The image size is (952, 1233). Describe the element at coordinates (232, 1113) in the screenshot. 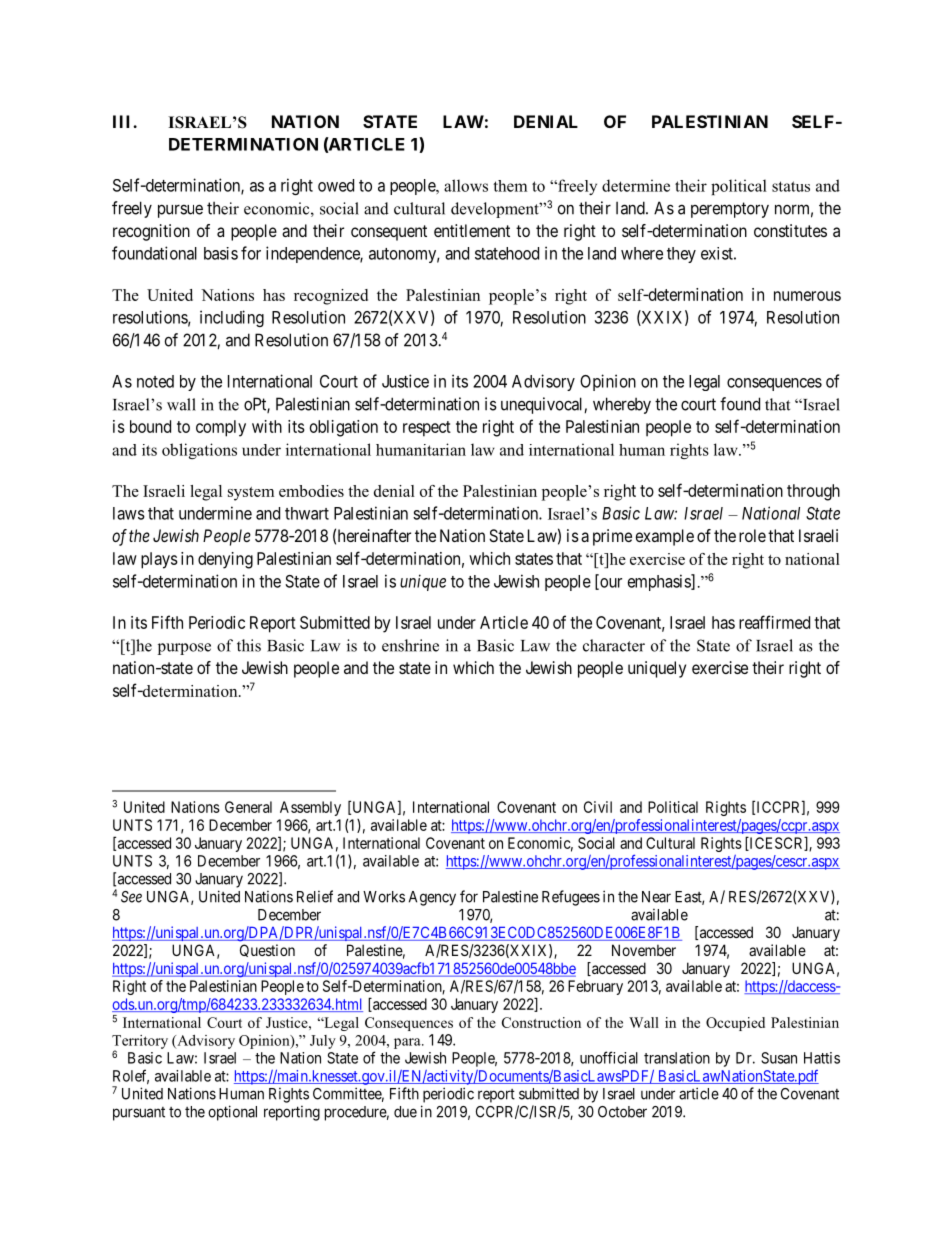

I see `optional` at that location.
